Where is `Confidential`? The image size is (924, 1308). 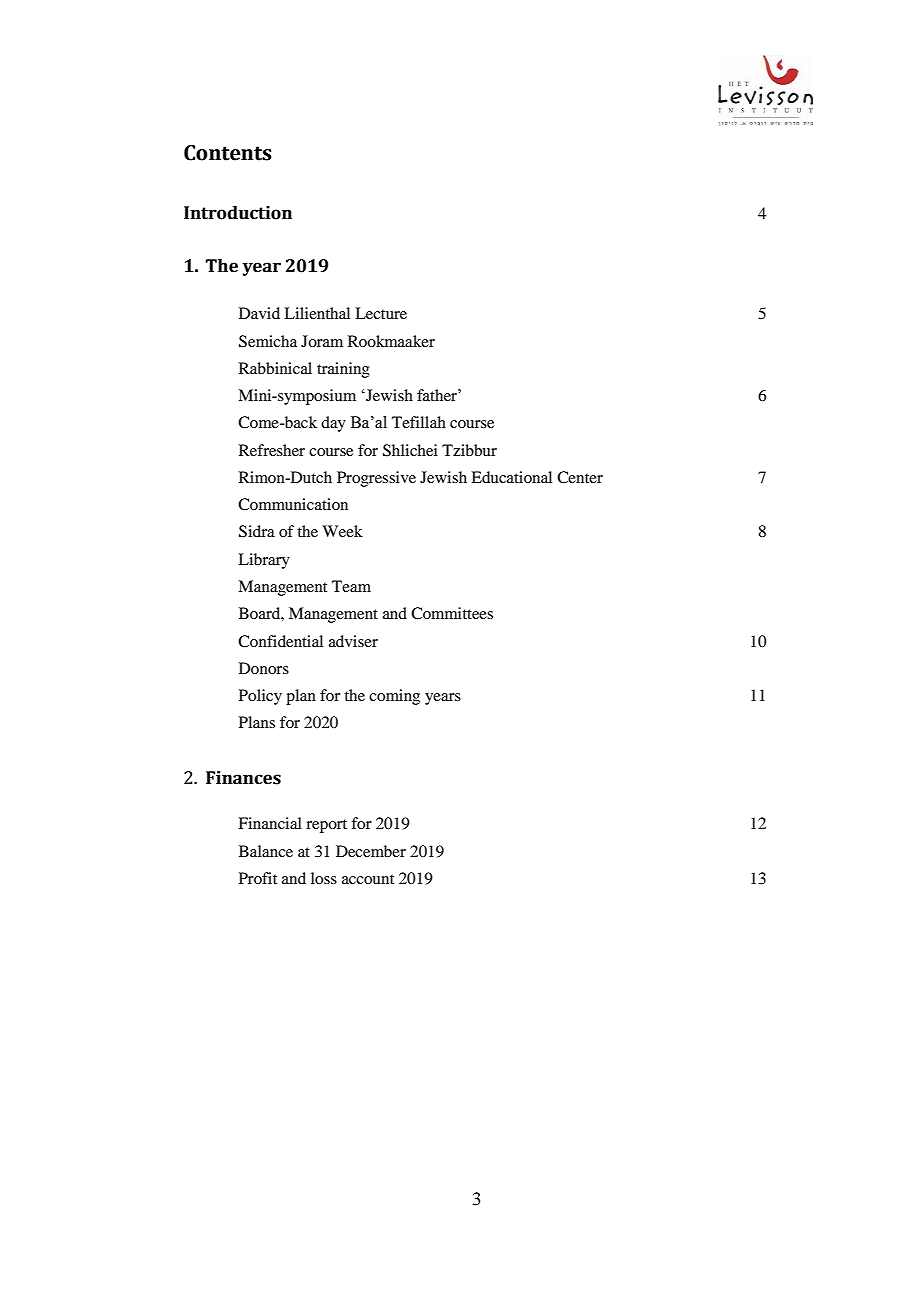 Confidential is located at coordinates (280, 641).
